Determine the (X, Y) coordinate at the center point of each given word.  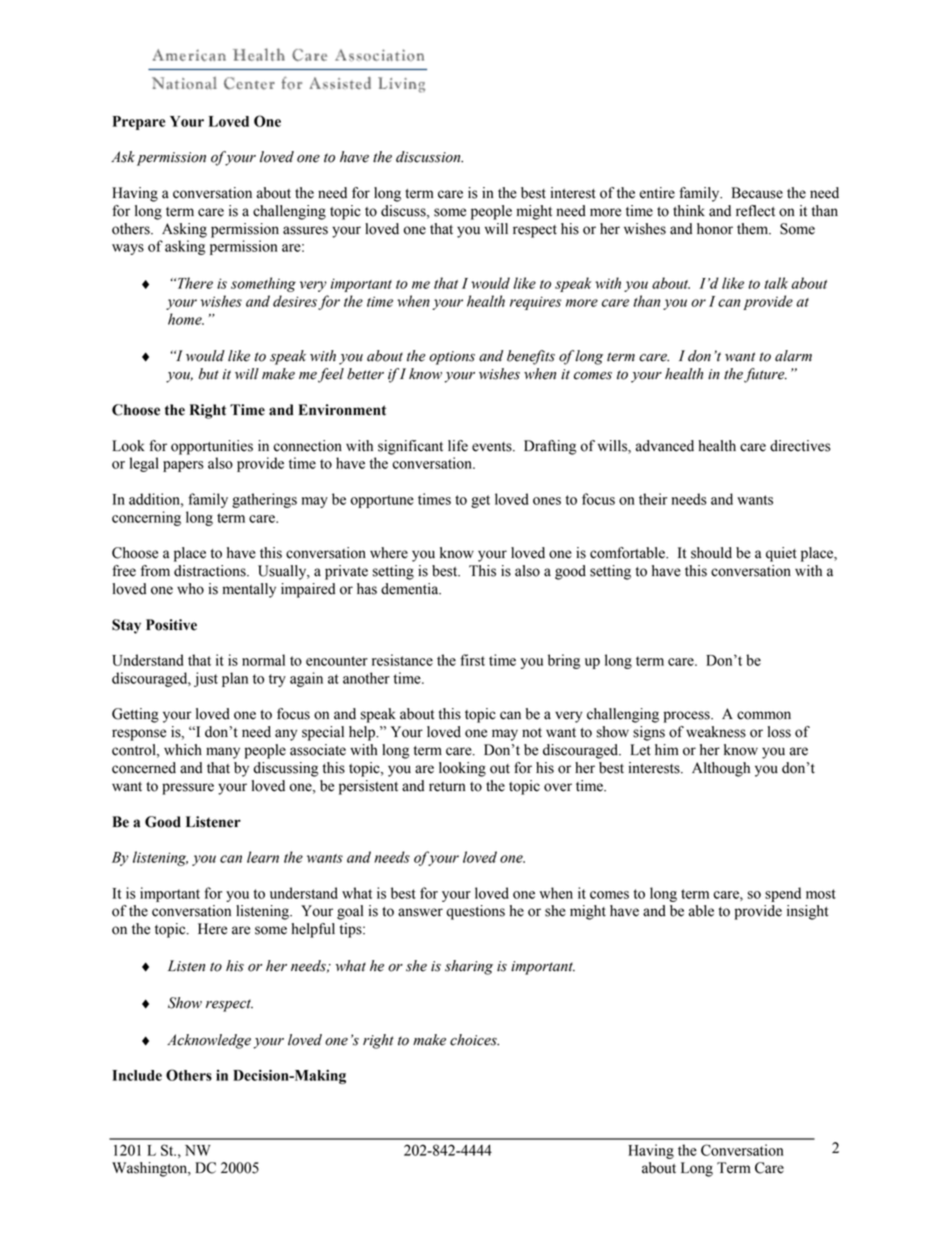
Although (721, 769)
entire (657, 193)
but (209, 374)
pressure (188, 789)
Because (757, 193)
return (447, 787)
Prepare (139, 123)
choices (474, 1040)
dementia (411, 589)
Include (137, 1075)
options (452, 358)
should (711, 553)
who (190, 589)
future (765, 375)
